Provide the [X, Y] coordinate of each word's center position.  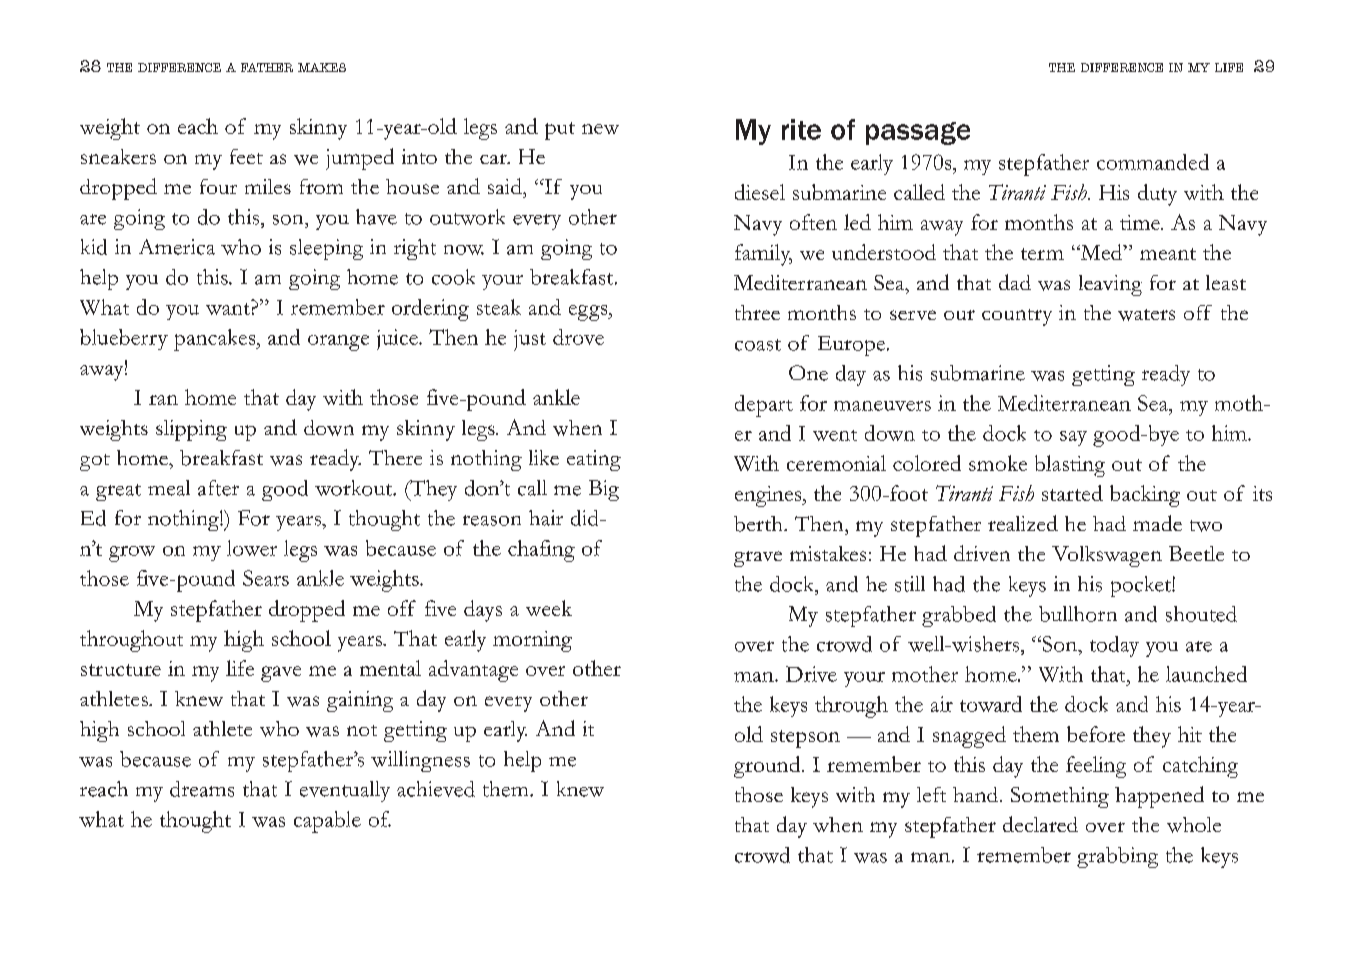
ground [768, 767]
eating [594, 460]
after [218, 488]
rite [801, 129]
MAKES [322, 67]
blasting [1070, 466]
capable [327, 822]
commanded [1153, 162]
